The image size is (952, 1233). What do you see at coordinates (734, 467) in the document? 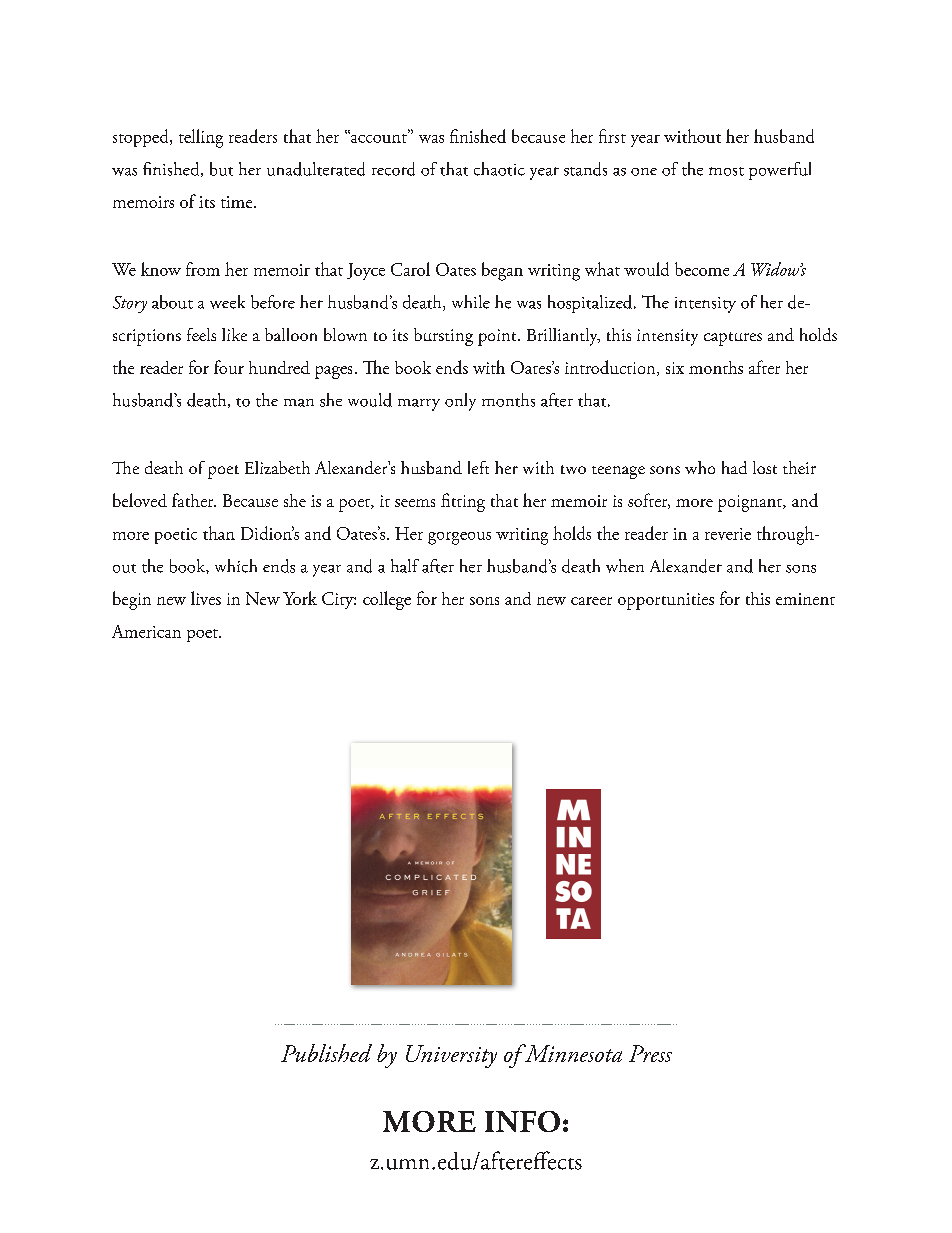
I see `had` at bounding box center [734, 467].
